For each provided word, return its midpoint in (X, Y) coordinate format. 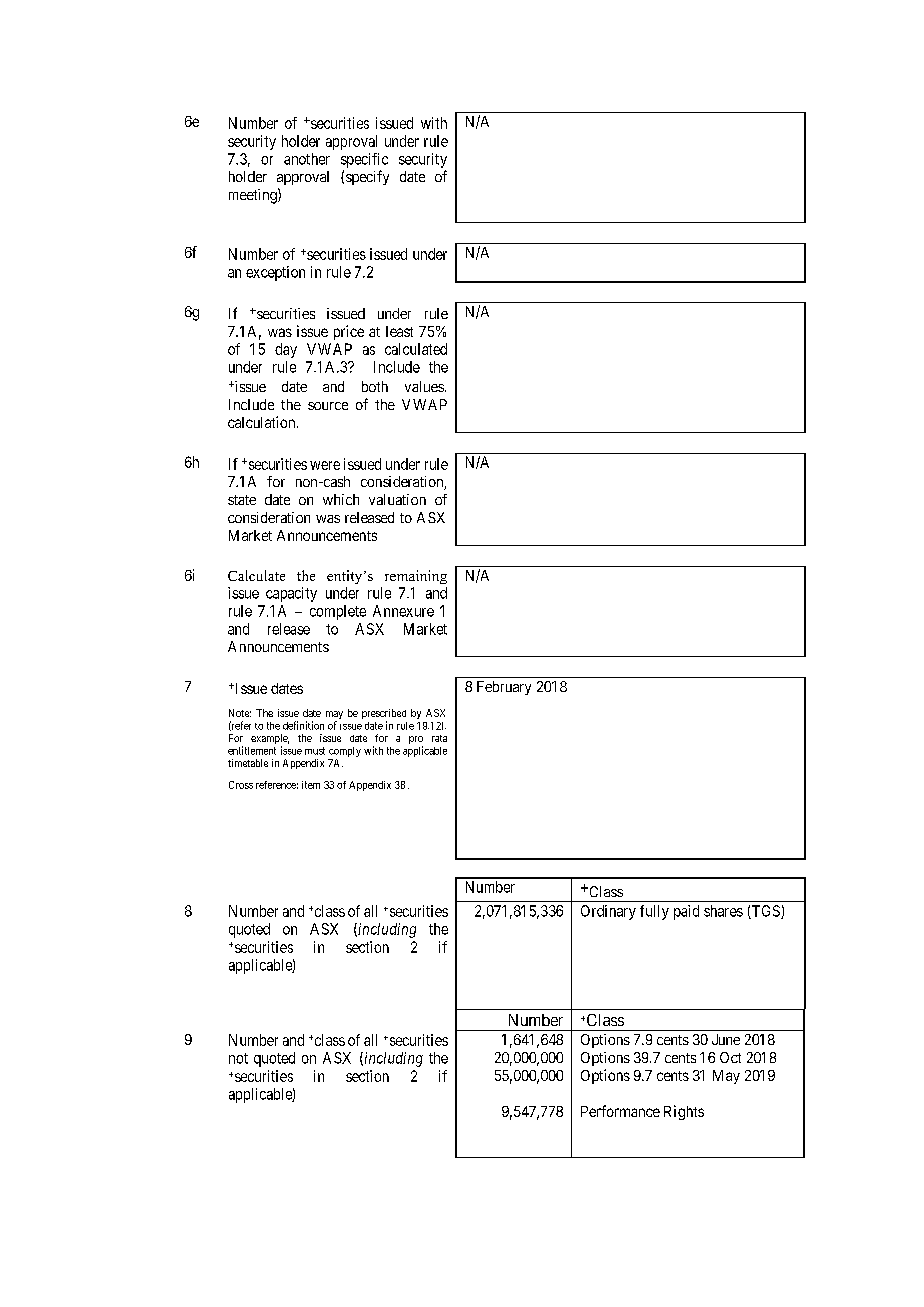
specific (364, 160)
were (325, 465)
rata (439, 738)
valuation (397, 499)
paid (686, 912)
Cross (241, 785)
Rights (684, 1112)
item (311, 785)
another (307, 159)
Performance (620, 1111)
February (504, 688)
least (399, 331)
